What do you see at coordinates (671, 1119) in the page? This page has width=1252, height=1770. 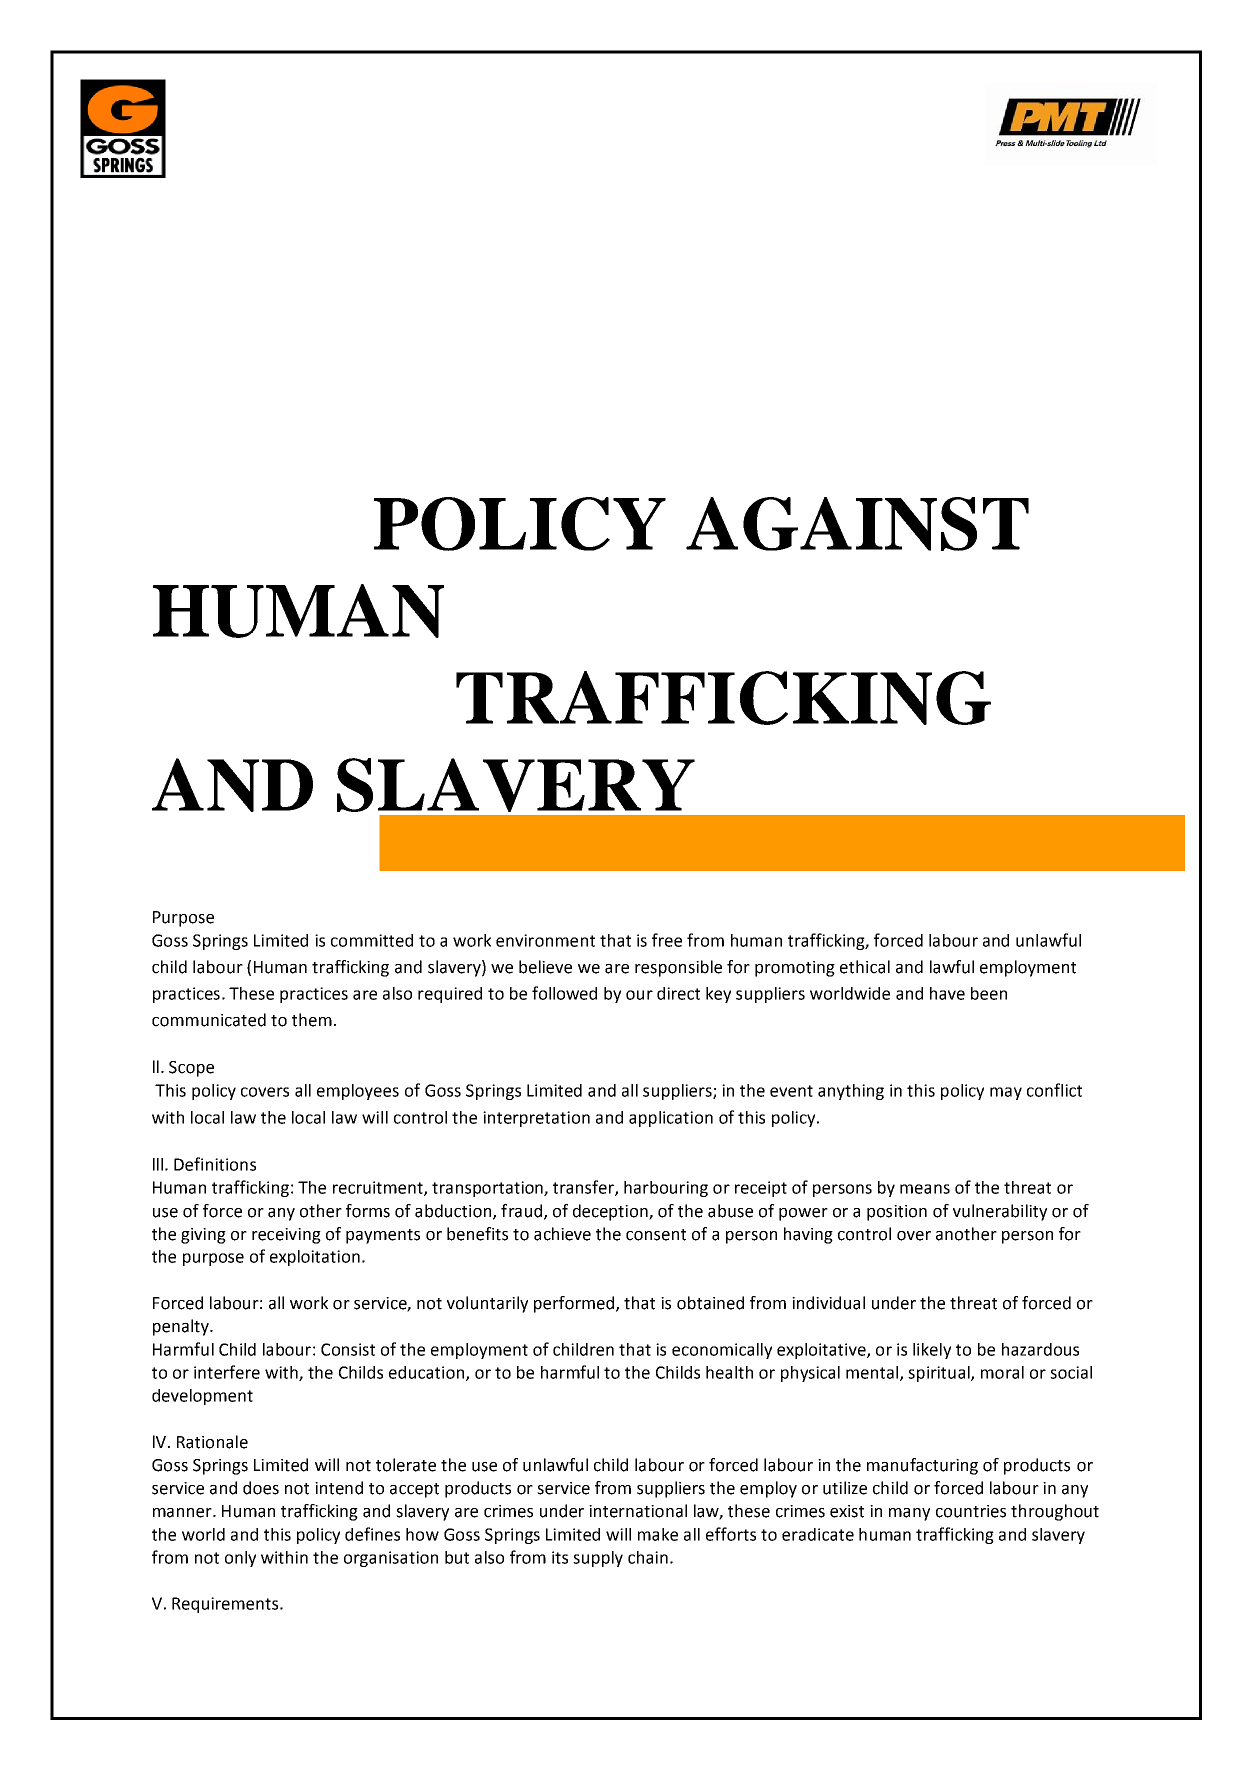 I see `application` at bounding box center [671, 1119].
